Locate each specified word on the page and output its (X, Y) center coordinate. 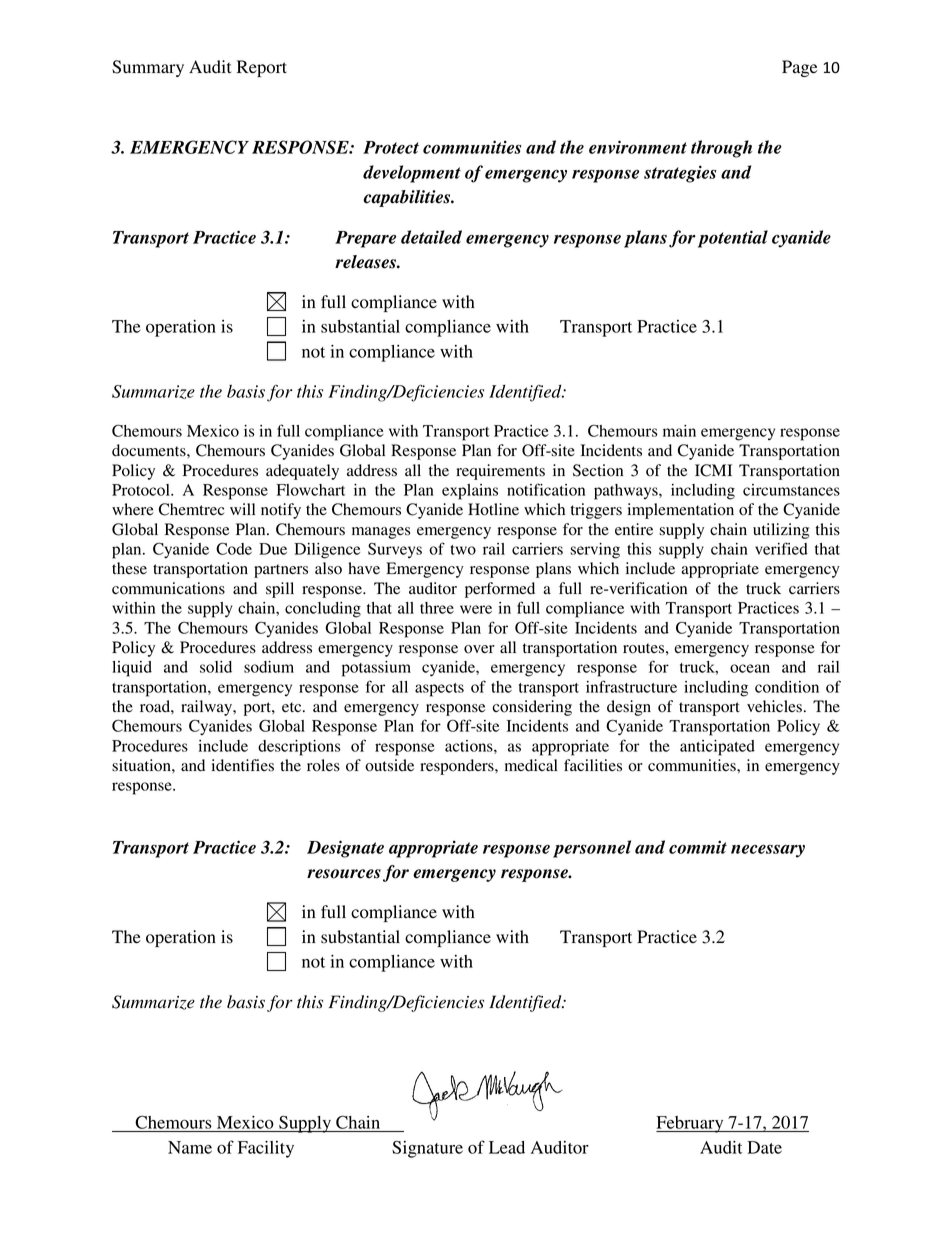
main (679, 431)
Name (190, 1147)
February (691, 1124)
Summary (148, 68)
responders (458, 767)
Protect (391, 147)
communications (168, 588)
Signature (427, 1149)
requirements (500, 472)
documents (150, 450)
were (476, 609)
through (721, 149)
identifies (242, 765)
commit (698, 847)
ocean (750, 668)
